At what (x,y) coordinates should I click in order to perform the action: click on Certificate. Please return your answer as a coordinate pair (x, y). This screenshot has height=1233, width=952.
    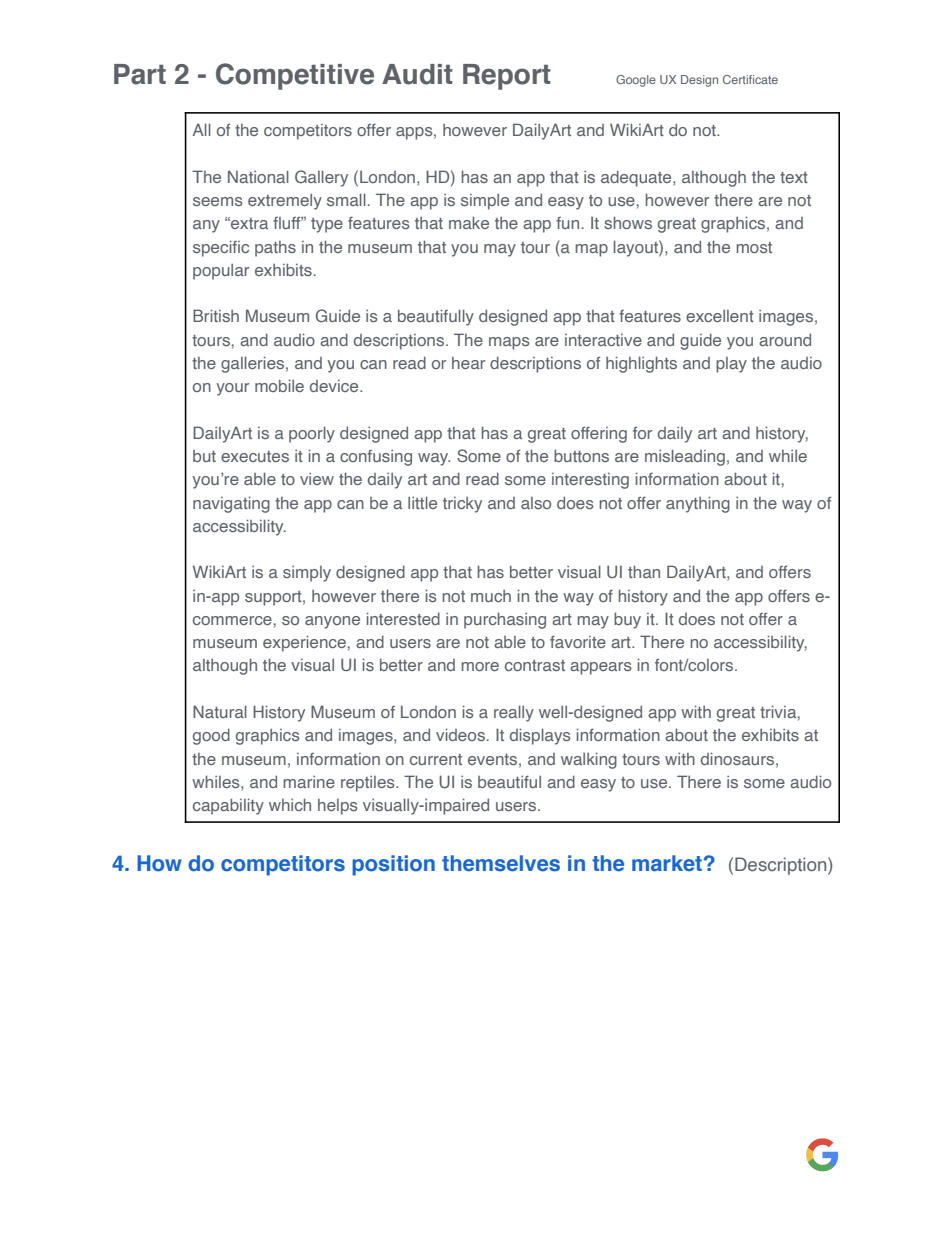
    Looking at the image, I should click on (750, 79).
